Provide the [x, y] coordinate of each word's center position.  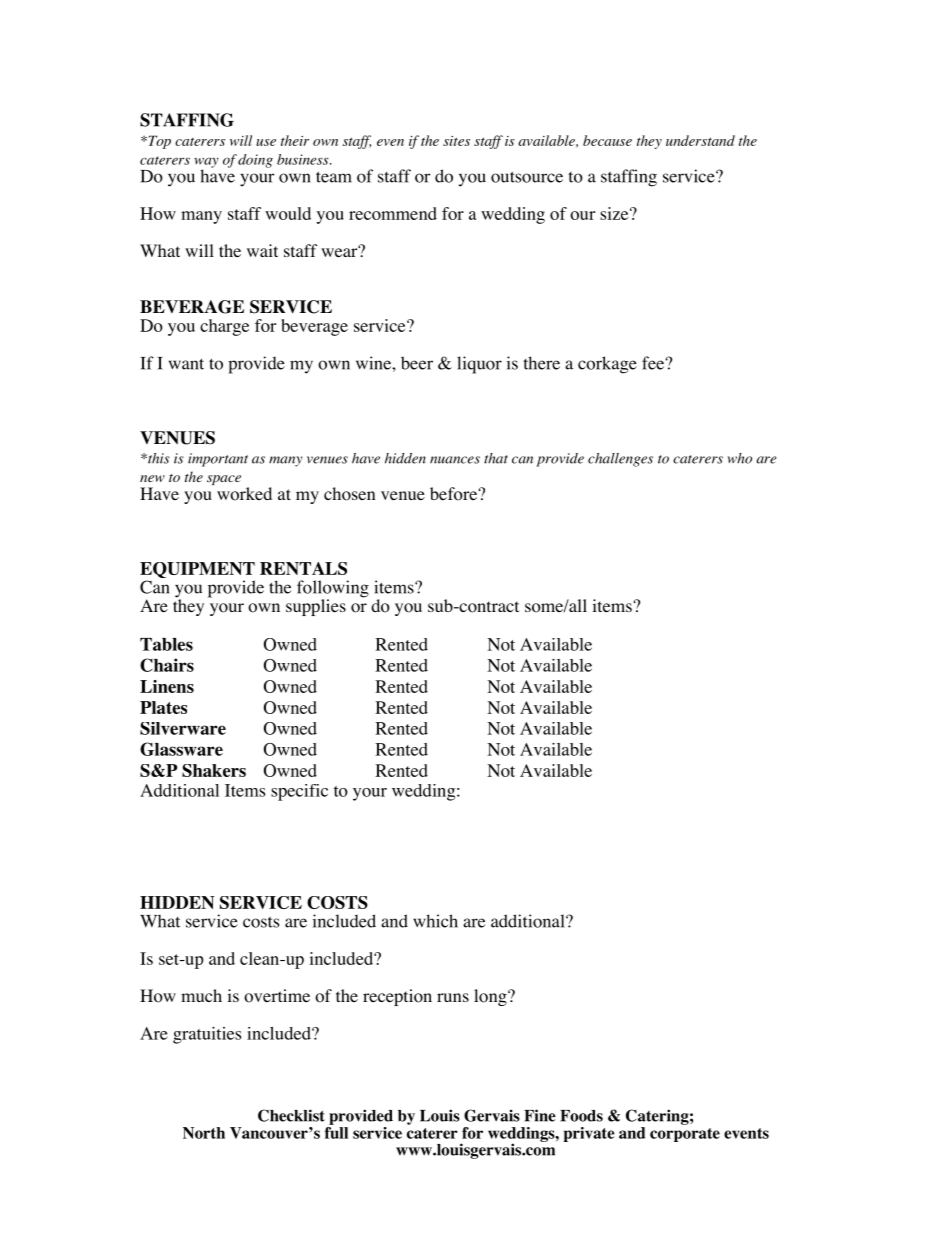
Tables [166, 644]
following [333, 590]
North [204, 1133]
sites [456, 141]
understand [700, 140]
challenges [620, 460]
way [206, 163]
